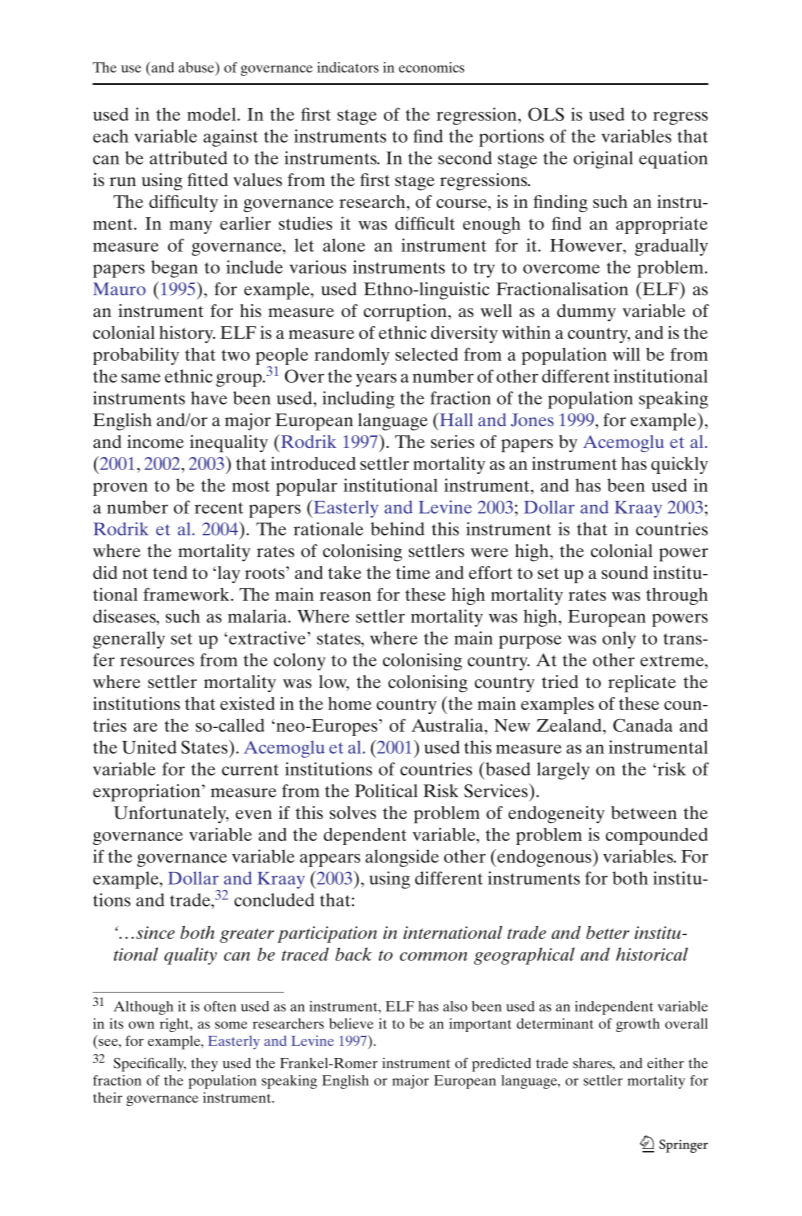 This document has width=802, height=1216. I want to click on United, so click(149, 747).
